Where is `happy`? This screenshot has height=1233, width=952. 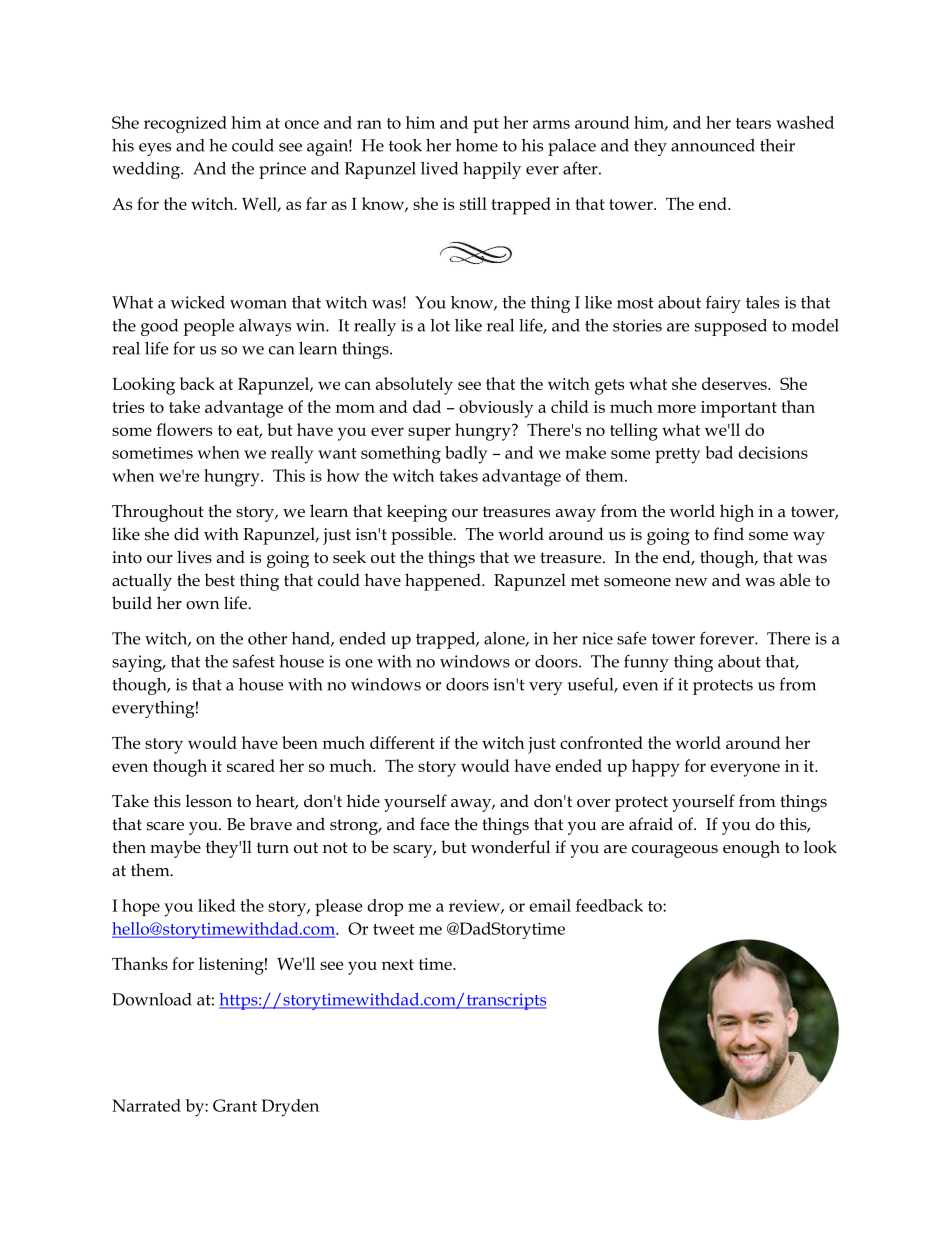
happy is located at coordinates (656, 768).
